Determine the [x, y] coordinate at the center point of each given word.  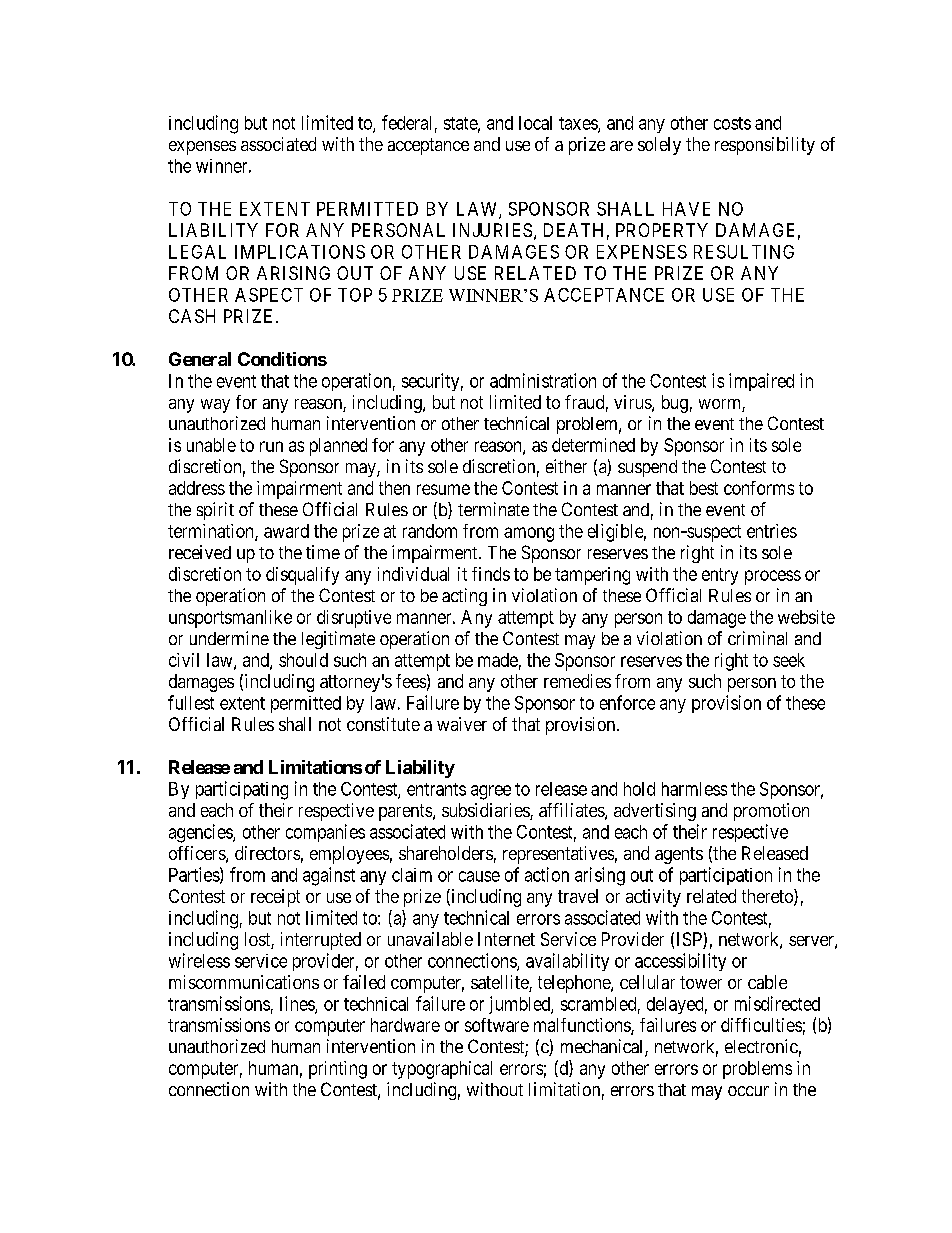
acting [464, 597]
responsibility [765, 146]
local [535, 123]
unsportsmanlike [230, 619]
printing [338, 1070]
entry [720, 576]
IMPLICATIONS [300, 252]
